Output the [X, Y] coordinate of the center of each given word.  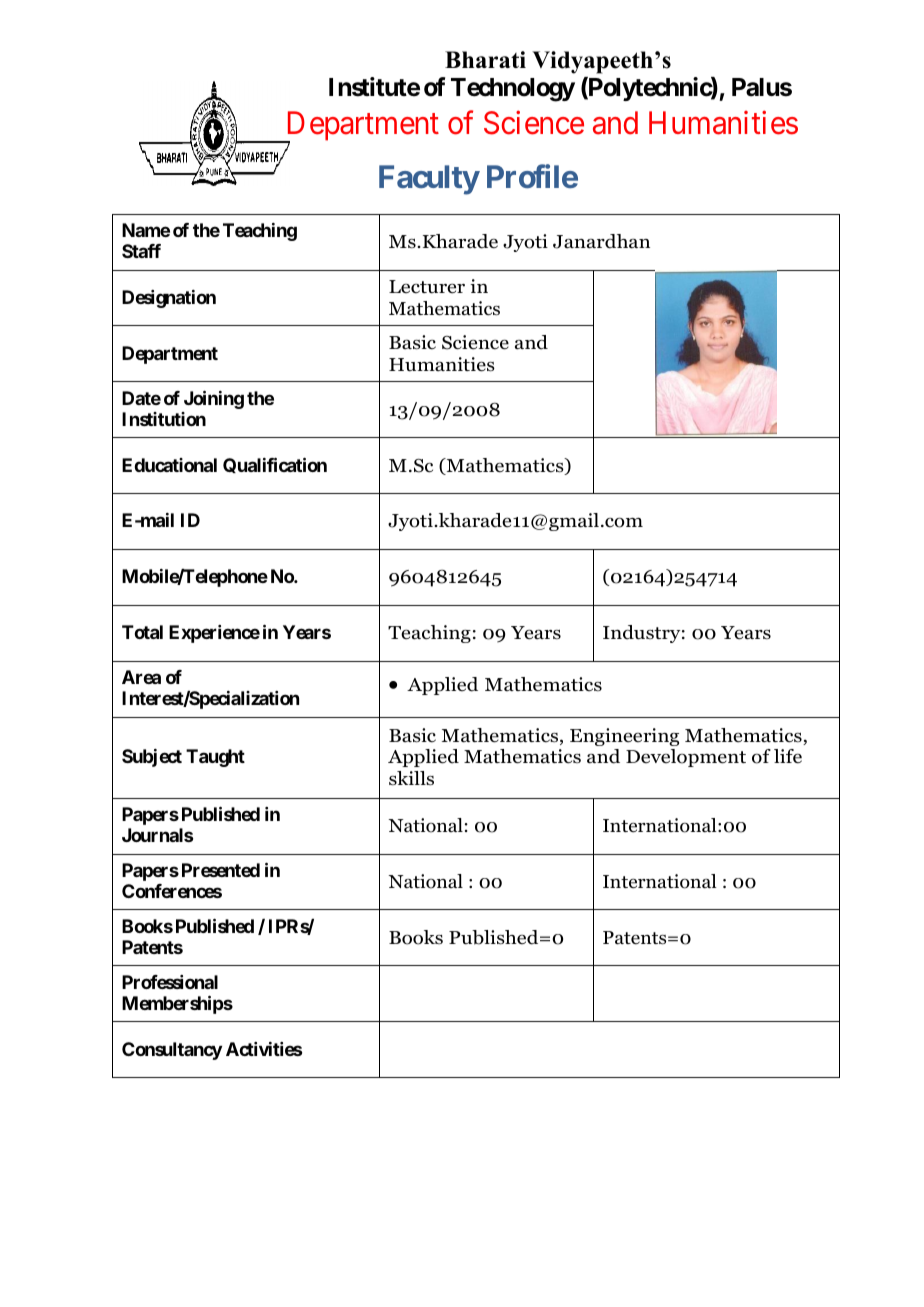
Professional [170, 982]
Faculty [429, 180]
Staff [141, 251]
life [788, 756]
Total [142, 632]
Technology [513, 90]
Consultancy [172, 1051]
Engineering [624, 737]
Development [686, 758]
